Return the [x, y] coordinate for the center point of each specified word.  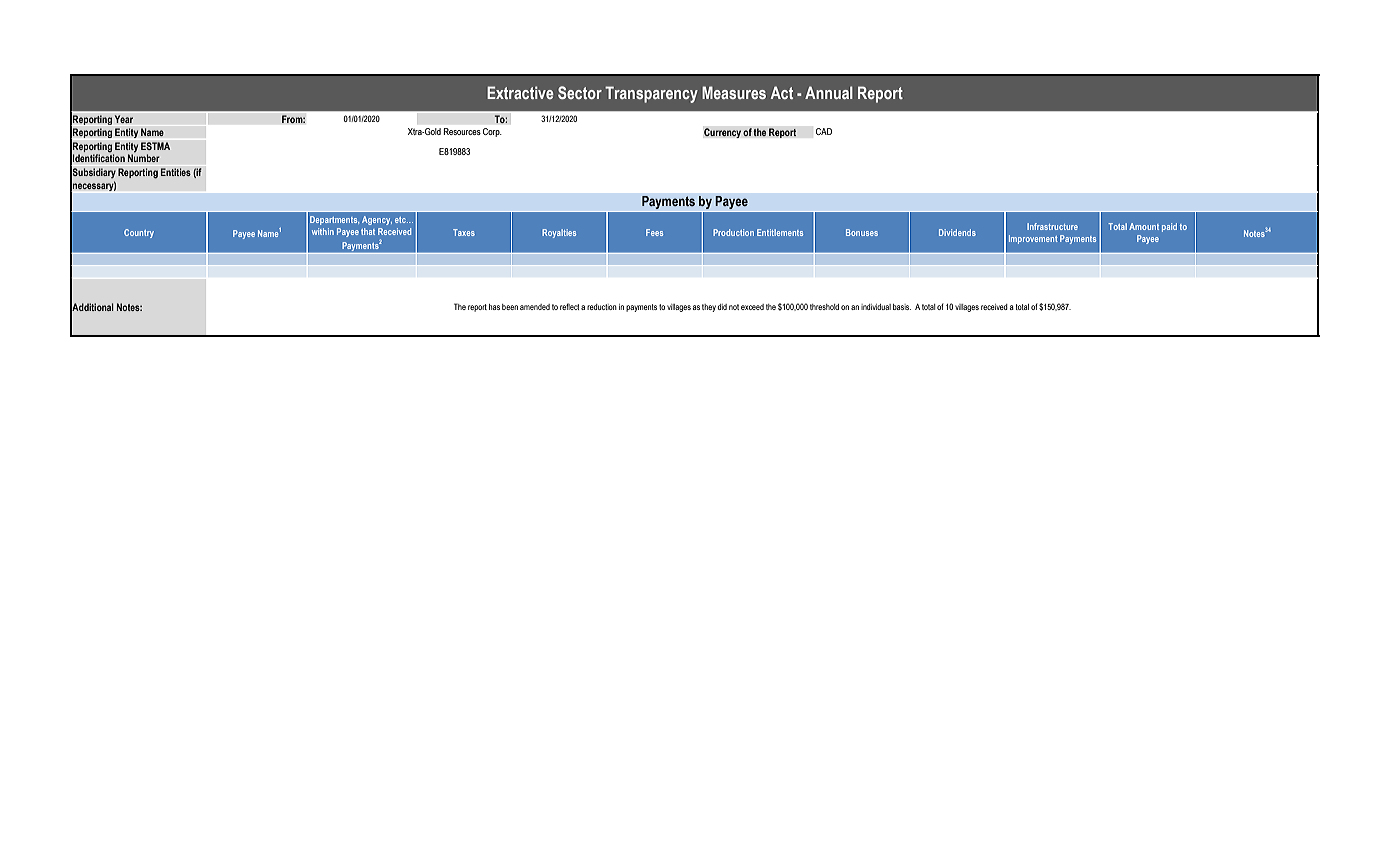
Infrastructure [1052, 226]
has [494, 307]
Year [123, 119]
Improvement [1033, 239]
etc [401, 220]
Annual [829, 92]
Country [139, 233]
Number [144, 158]
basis [902, 307]
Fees [654, 232]
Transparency [651, 94]
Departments [334, 220]
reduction [602, 307]
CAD [824, 131]
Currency [722, 133]
